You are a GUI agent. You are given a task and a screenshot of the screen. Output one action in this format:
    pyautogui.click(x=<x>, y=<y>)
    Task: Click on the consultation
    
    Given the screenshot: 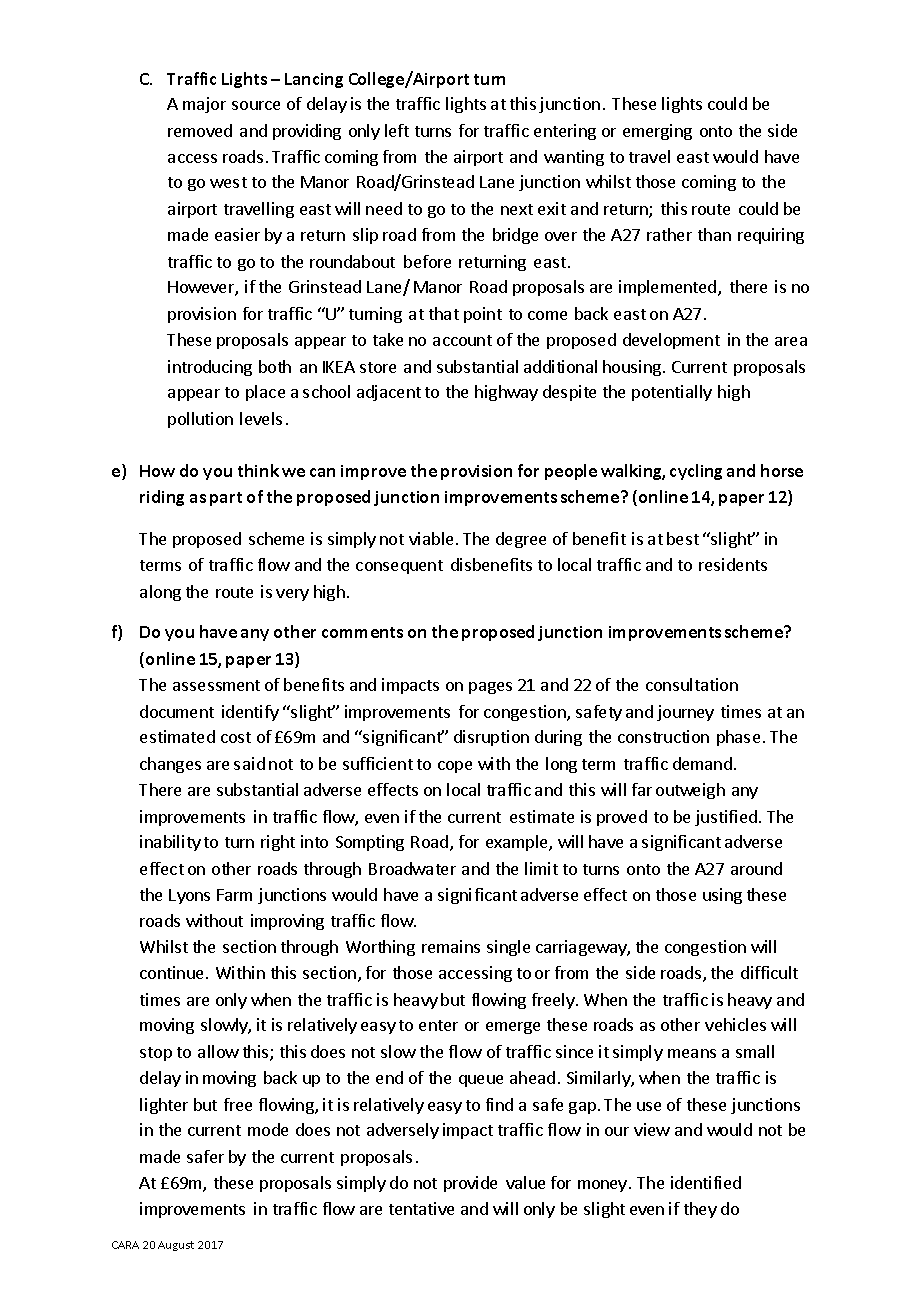 What is the action you would take?
    pyautogui.click(x=692, y=684)
